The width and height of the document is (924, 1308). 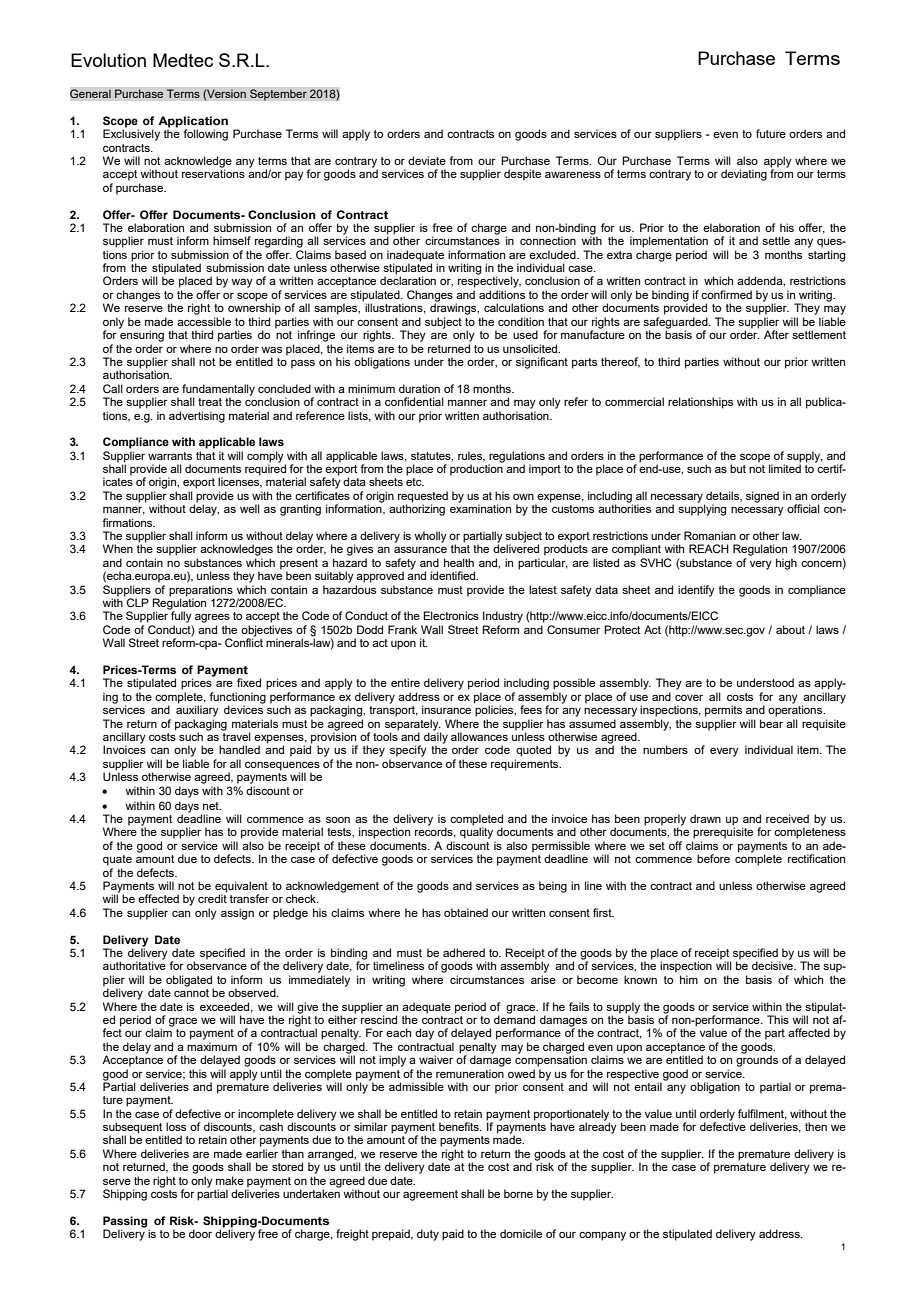 I want to click on entire, so click(x=405, y=682).
